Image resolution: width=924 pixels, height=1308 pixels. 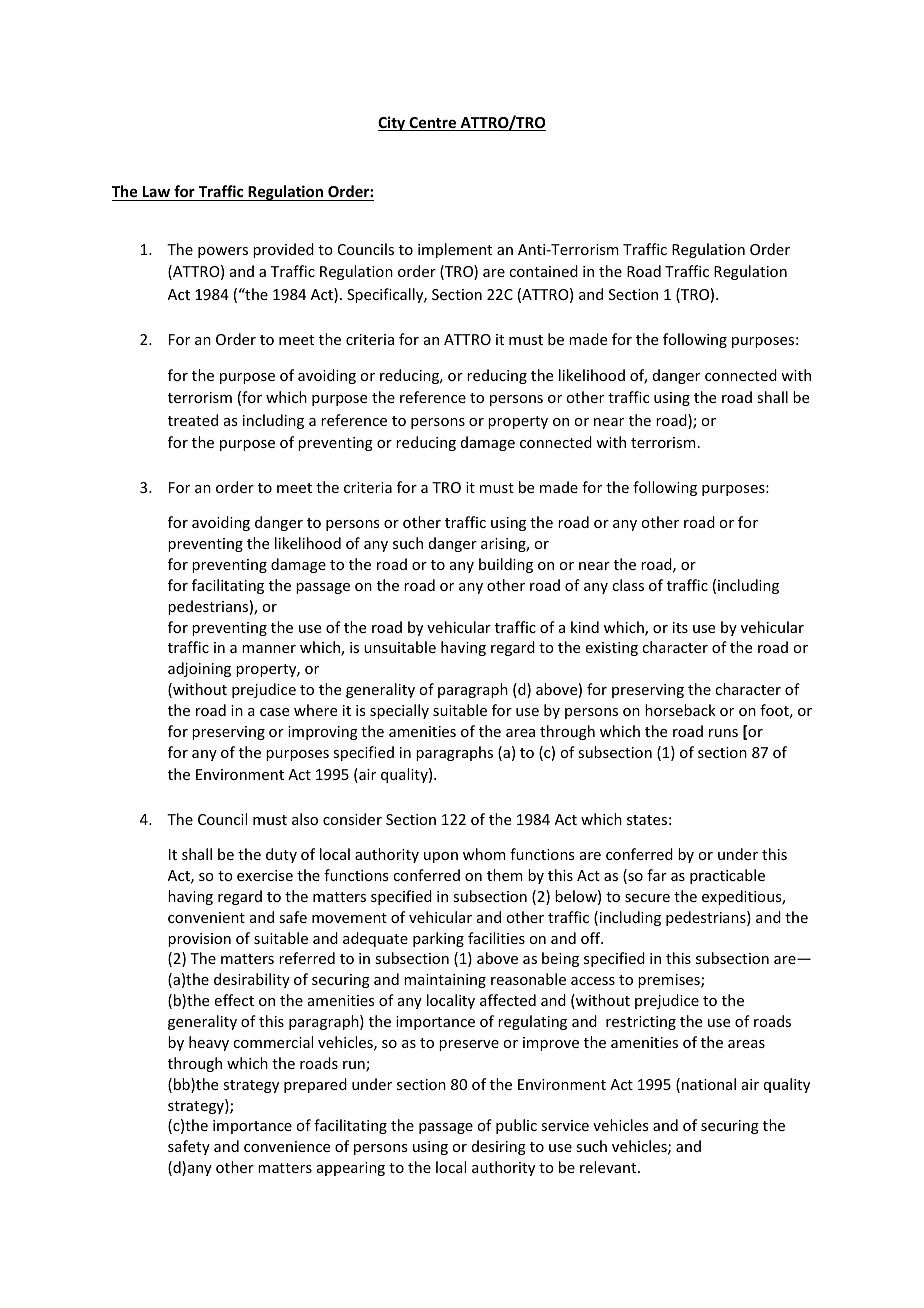 I want to click on upon, so click(x=441, y=857).
